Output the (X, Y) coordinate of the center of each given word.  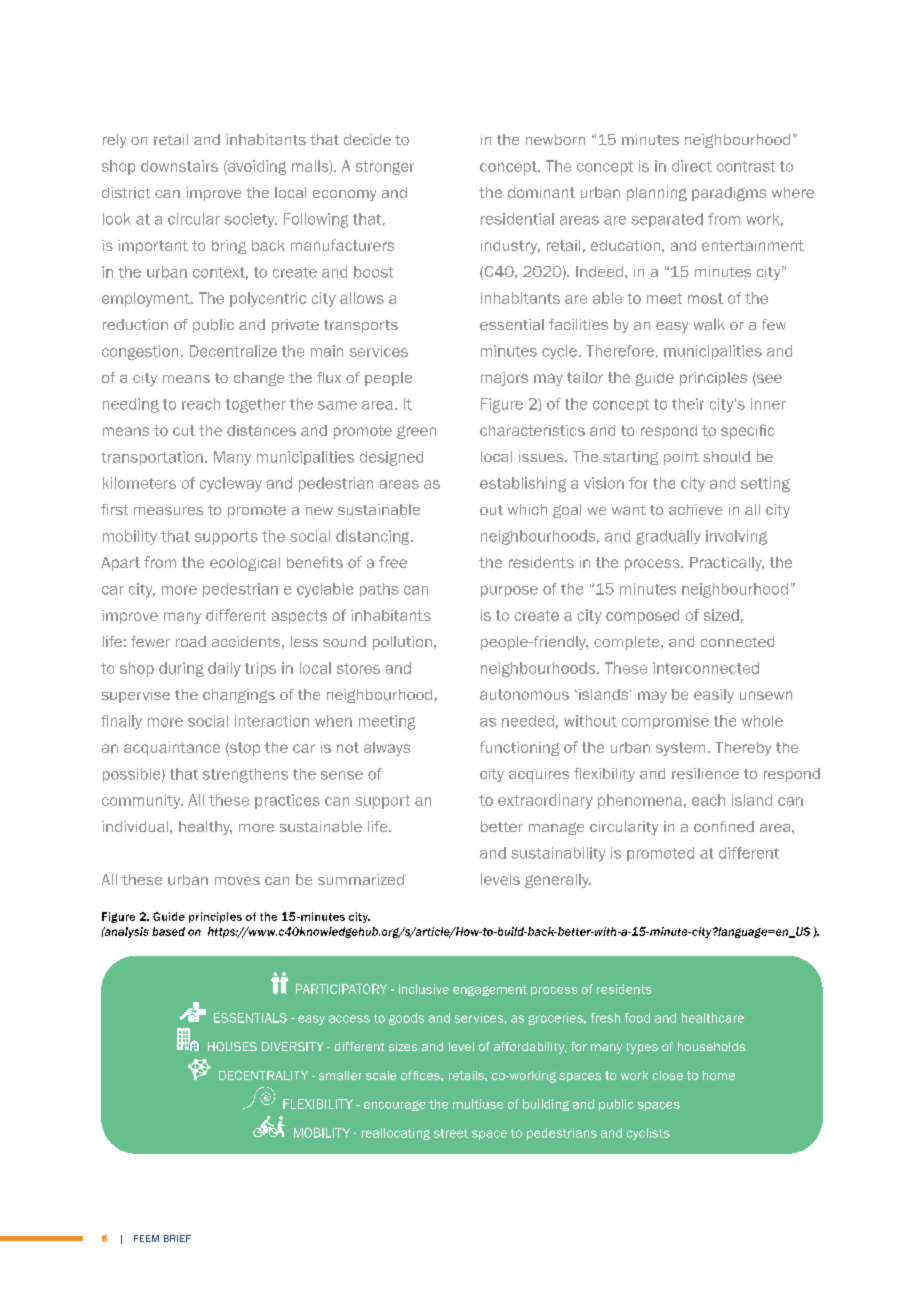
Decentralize (233, 351)
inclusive (424, 989)
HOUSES (232, 1046)
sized (721, 615)
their (688, 404)
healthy (205, 828)
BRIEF (177, 1238)
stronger (385, 168)
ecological (245, 564)
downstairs (179, 166)
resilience (705, 773)
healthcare (713, 1018)
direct (692, 166)
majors (504, 379)
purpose (509, 591)
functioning (519, 748)
